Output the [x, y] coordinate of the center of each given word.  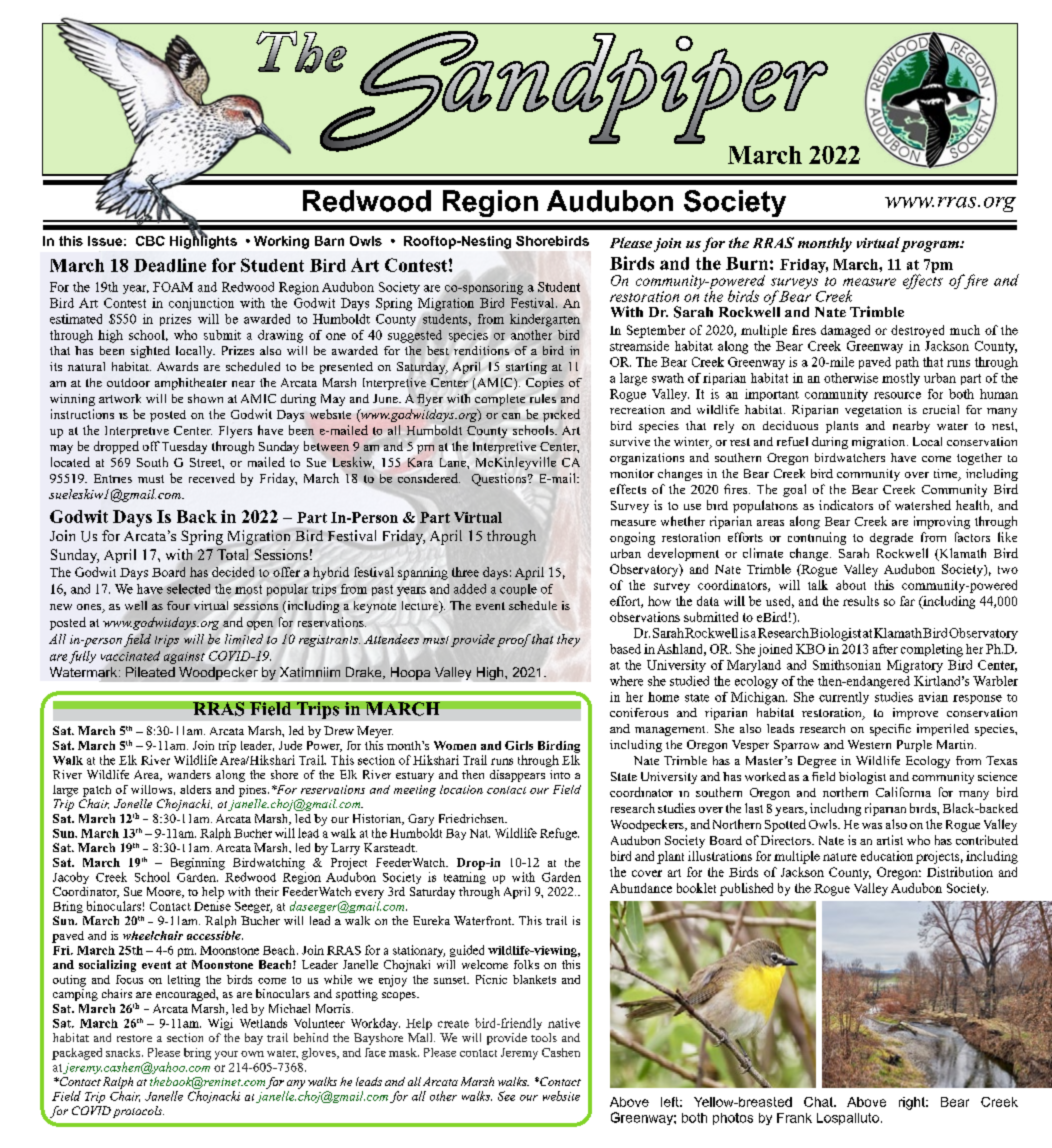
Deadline [170, 265]
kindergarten [545, 320]
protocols [138, 1112]
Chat [819, 1102]
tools [544, 1037]
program [931, 246]
